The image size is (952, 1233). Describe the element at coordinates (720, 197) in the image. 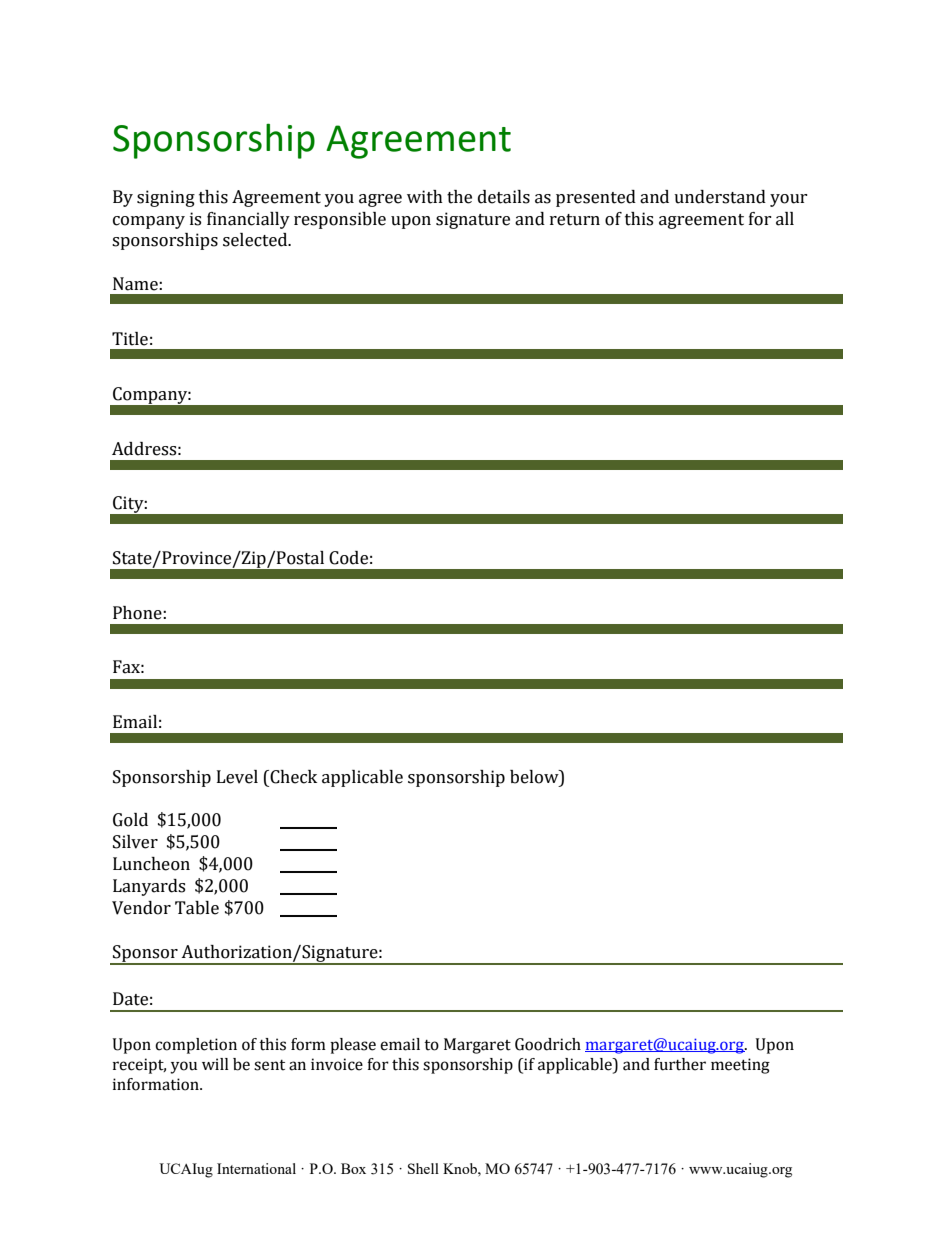

I see `understand` at that location.
